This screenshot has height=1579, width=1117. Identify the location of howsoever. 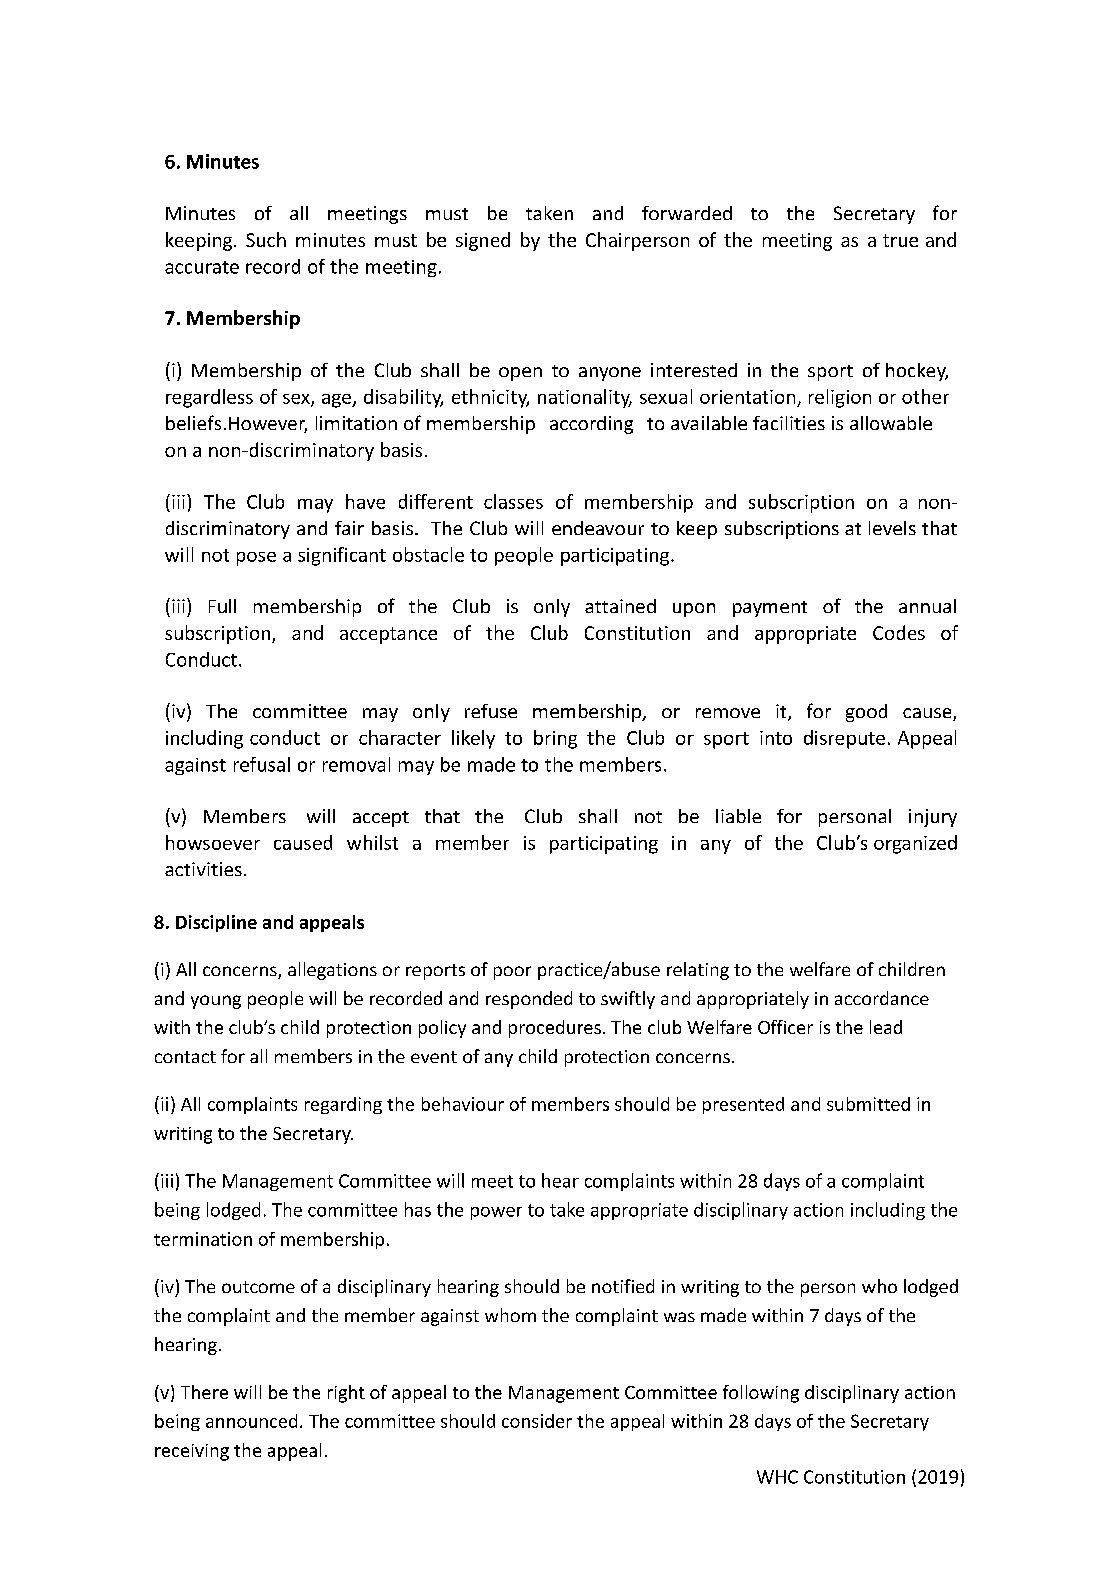
(213, 842).
